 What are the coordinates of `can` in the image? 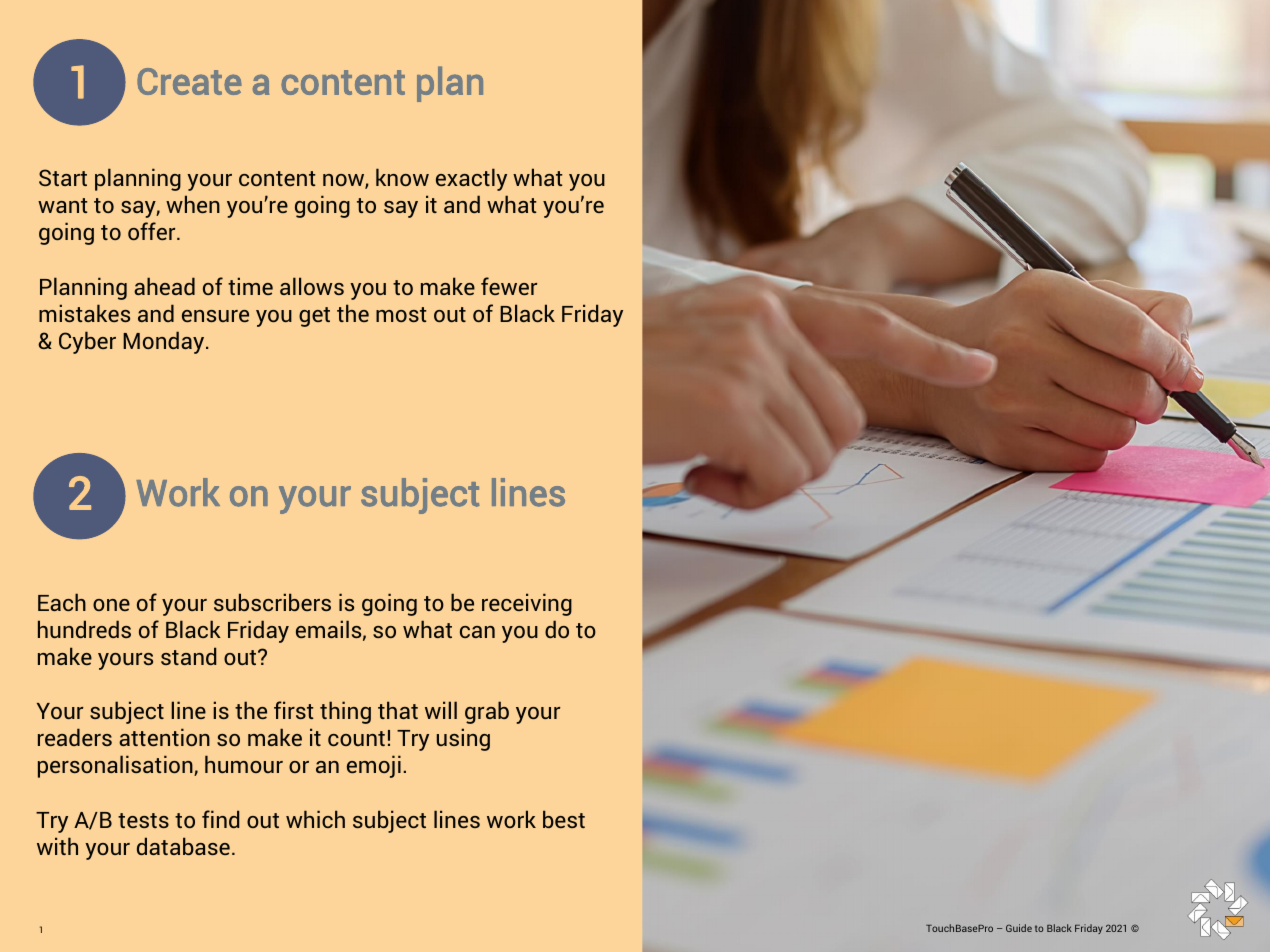 It's located at (477, 632).
